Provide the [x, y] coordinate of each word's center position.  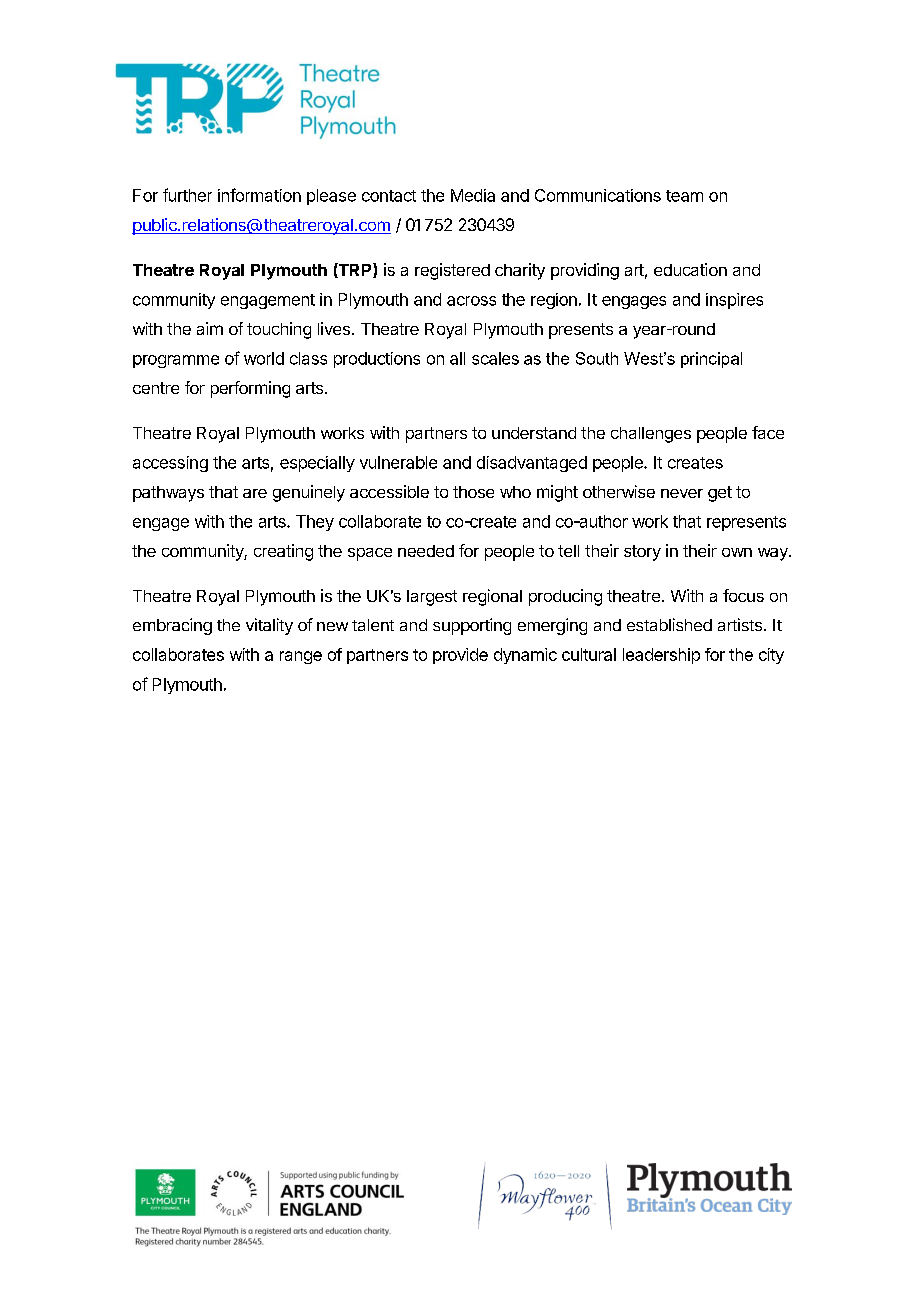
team [684, 196]
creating [283, 552]
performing [250, 389]
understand [534, 433]
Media [473, 195]
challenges [651, 435]
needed [426, 551]
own [737, 552]
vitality [269, 626]
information [259, 195]
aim [210, 328]
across [471, 301]
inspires [734, 301]
